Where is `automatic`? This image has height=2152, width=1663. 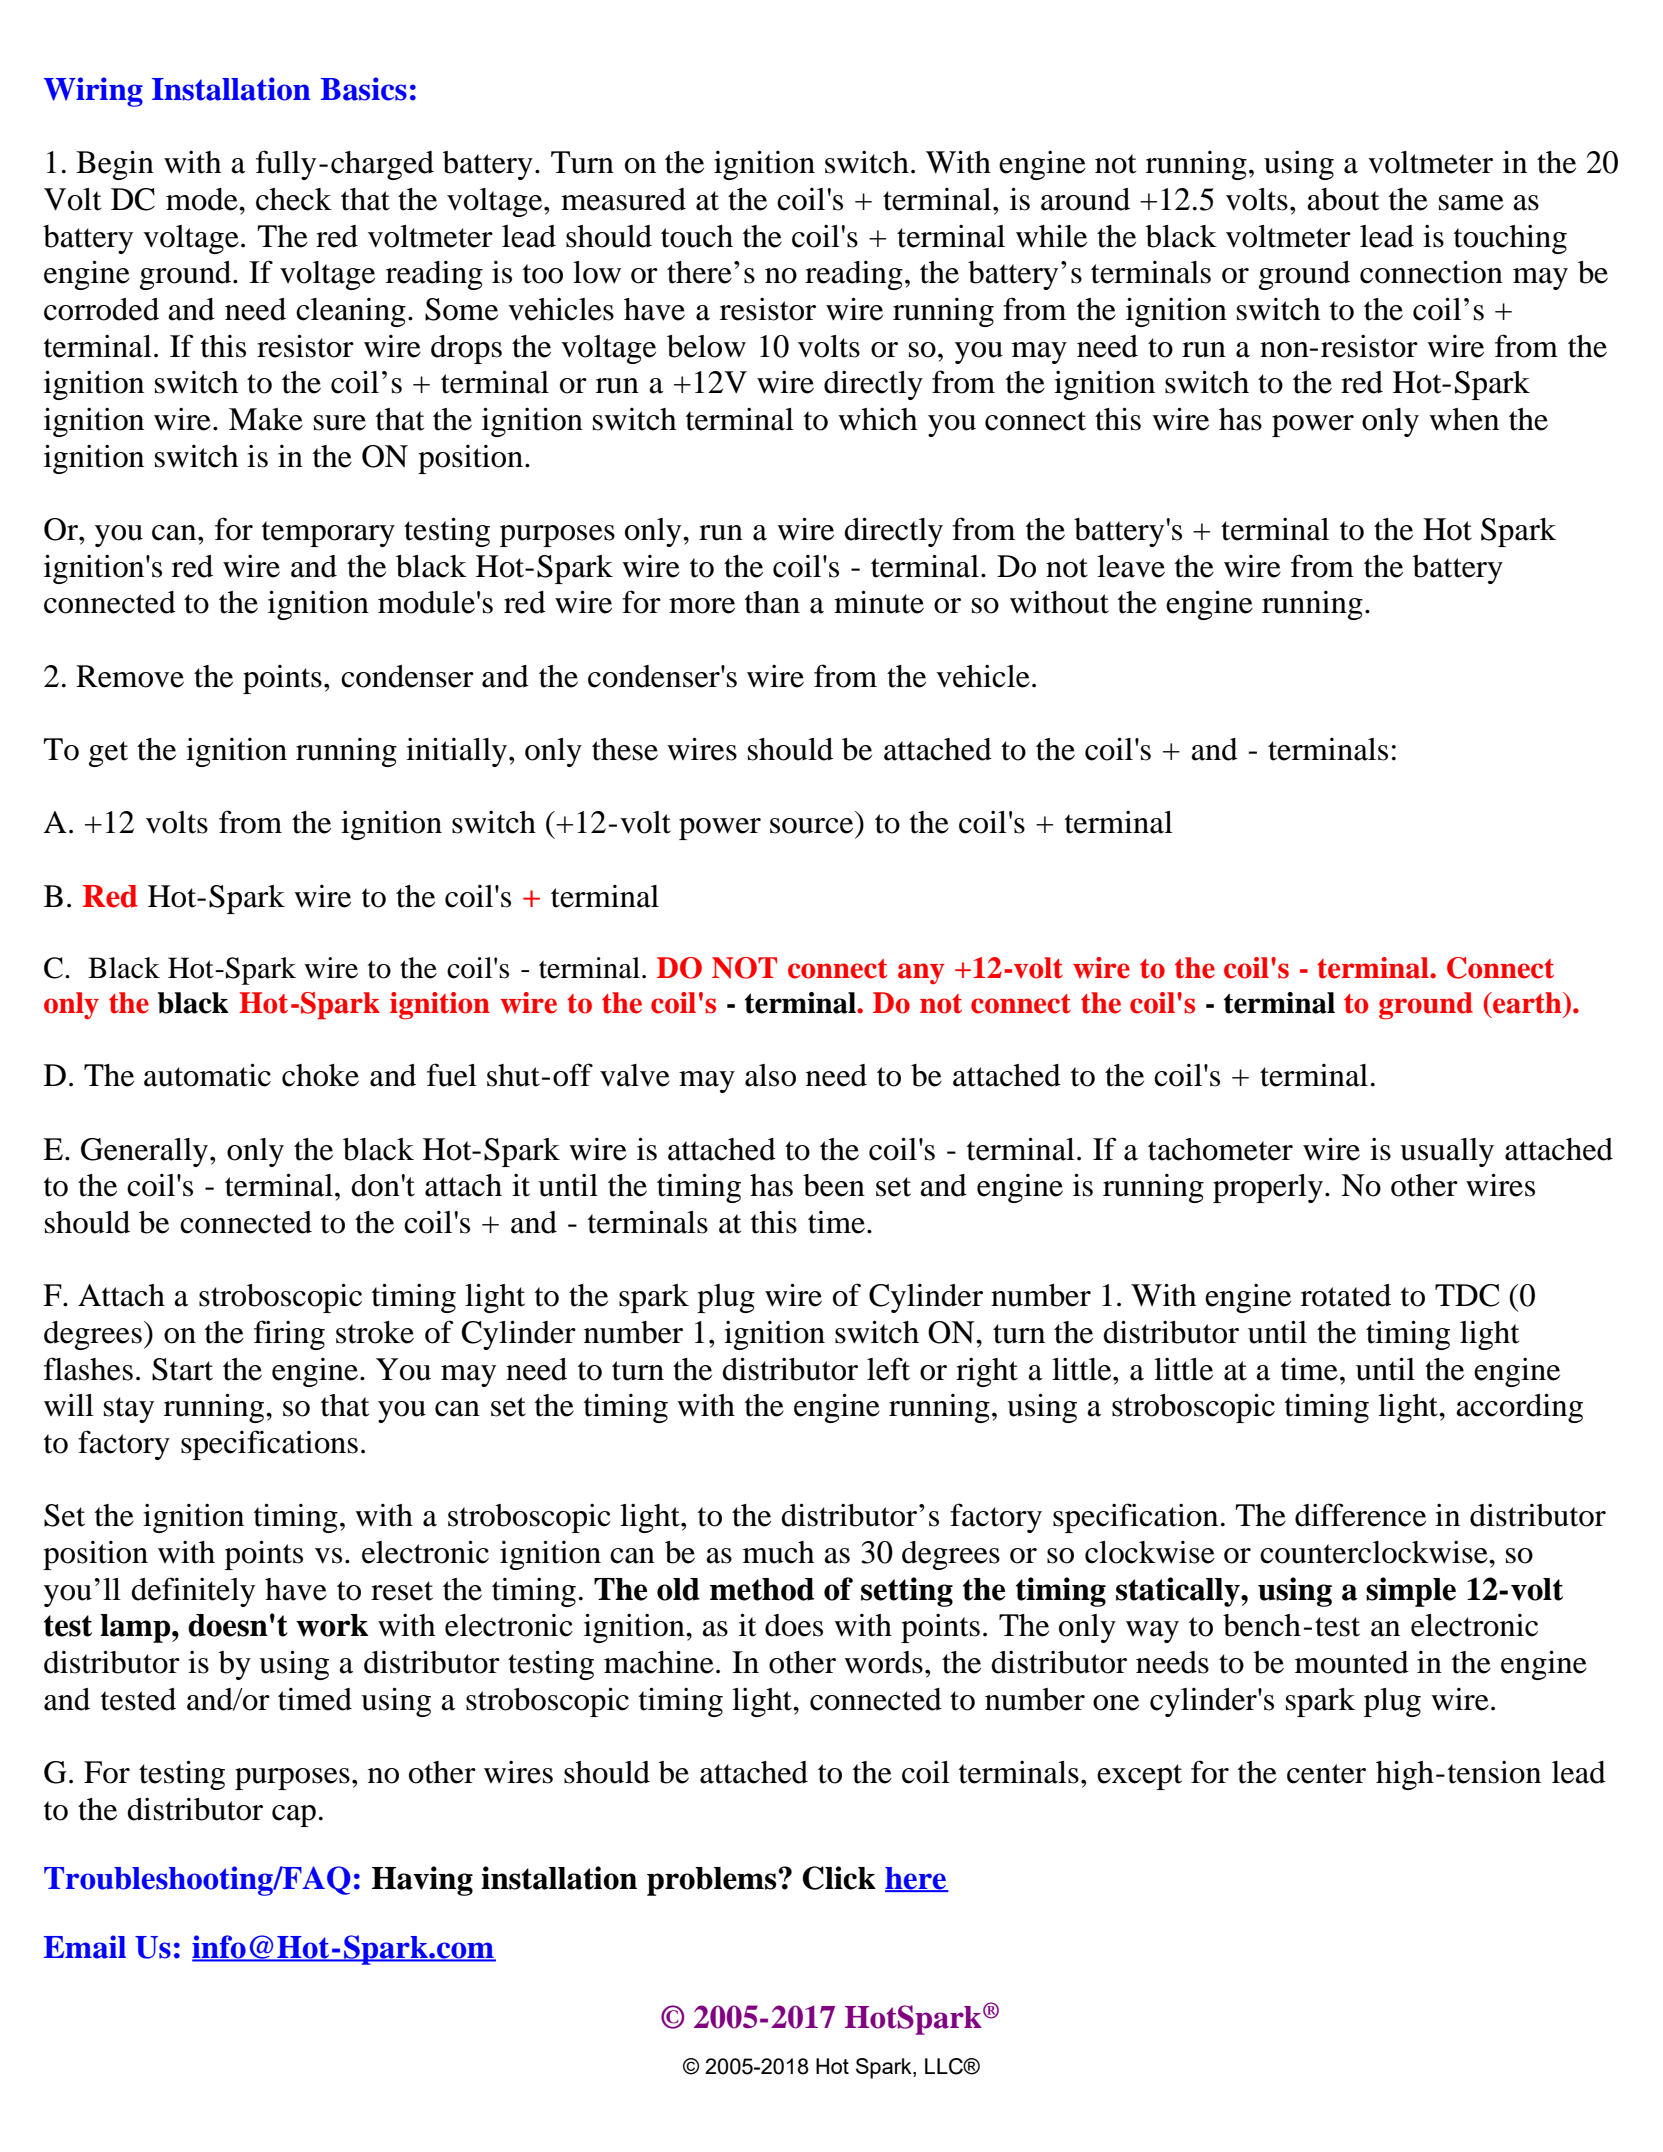
automatic is located at coordinates (207, 1075).
